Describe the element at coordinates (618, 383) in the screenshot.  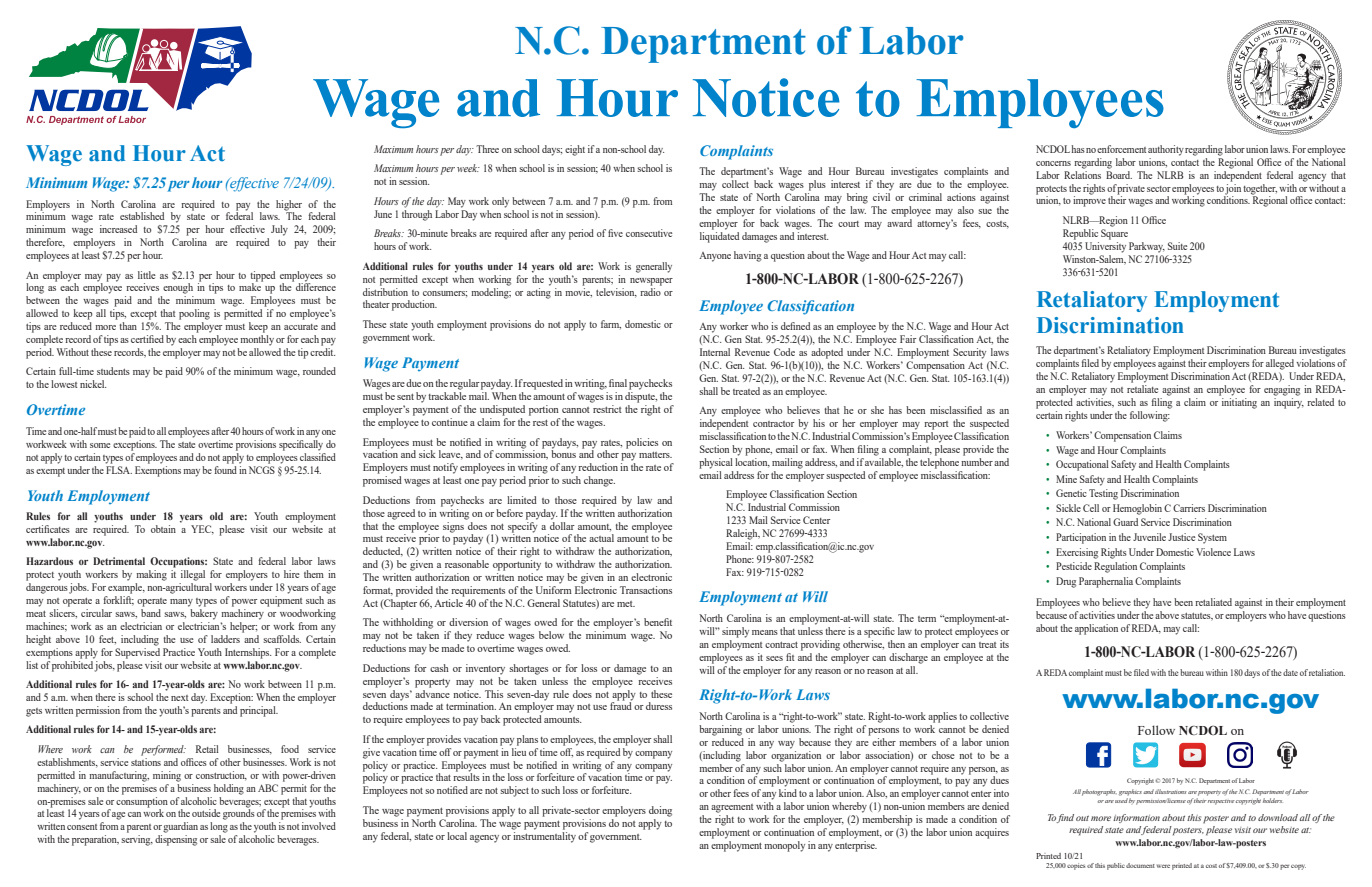
I see `final` at that location.
